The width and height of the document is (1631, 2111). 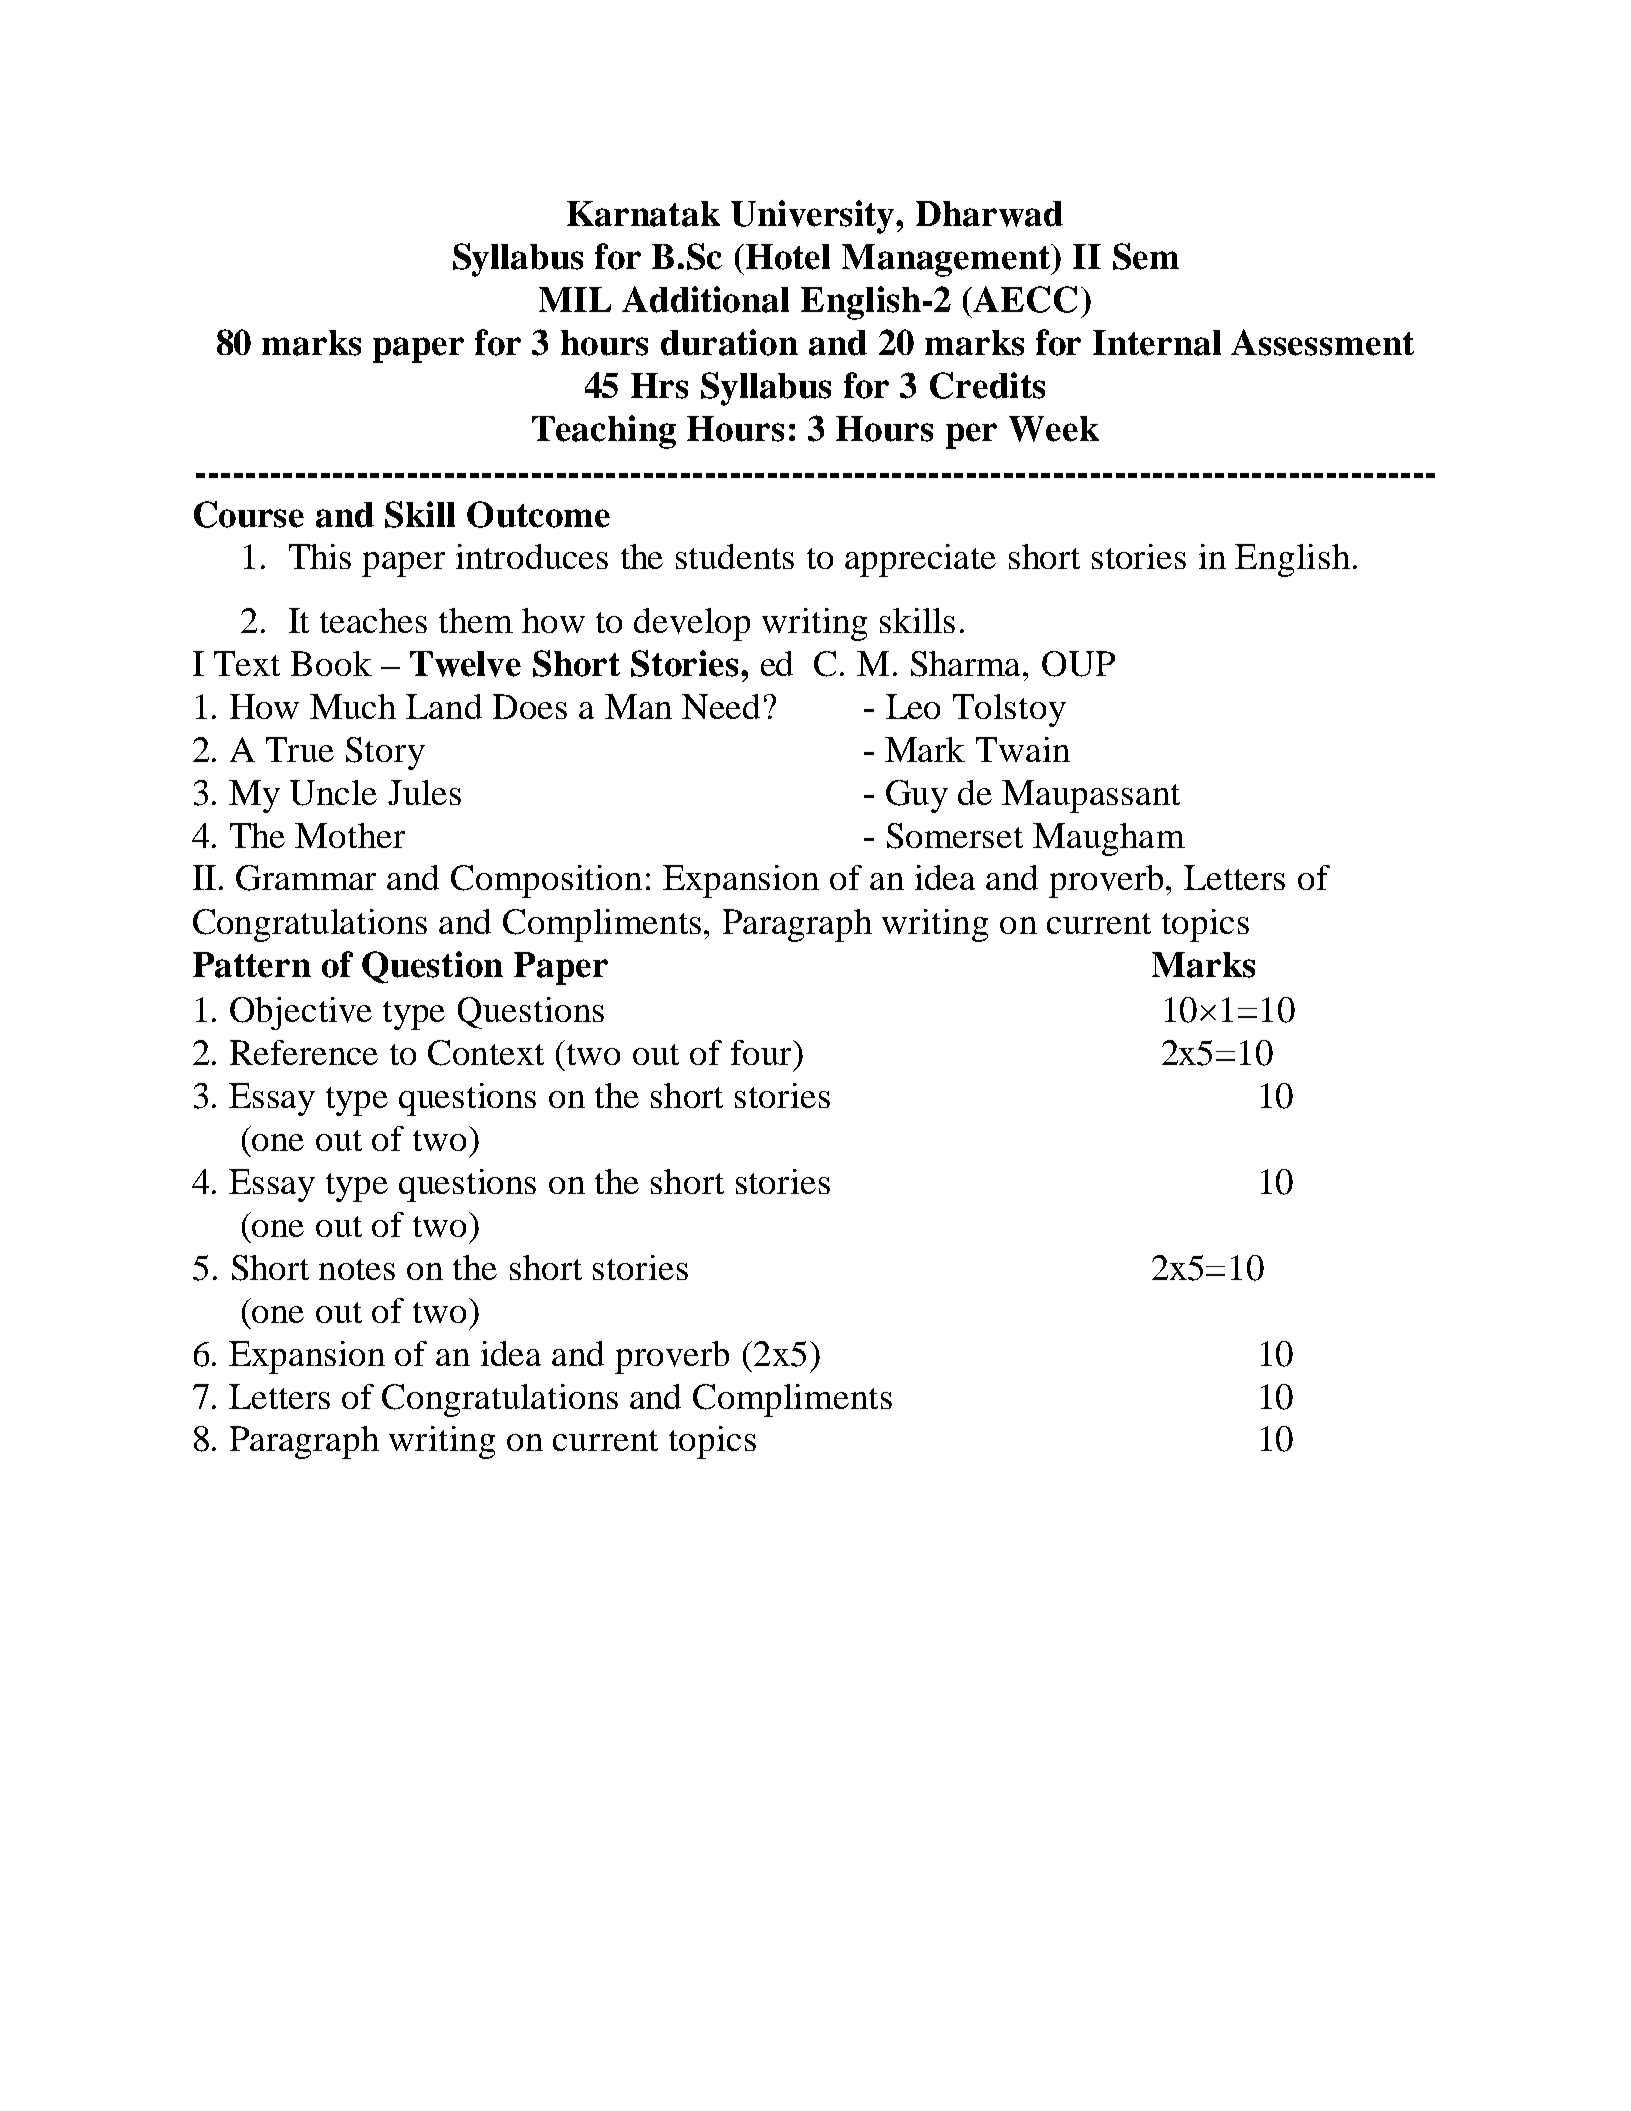 What do you see at coordinates (575, 299) in the document?
I see `MIL` at bounding box center [575, 299].
